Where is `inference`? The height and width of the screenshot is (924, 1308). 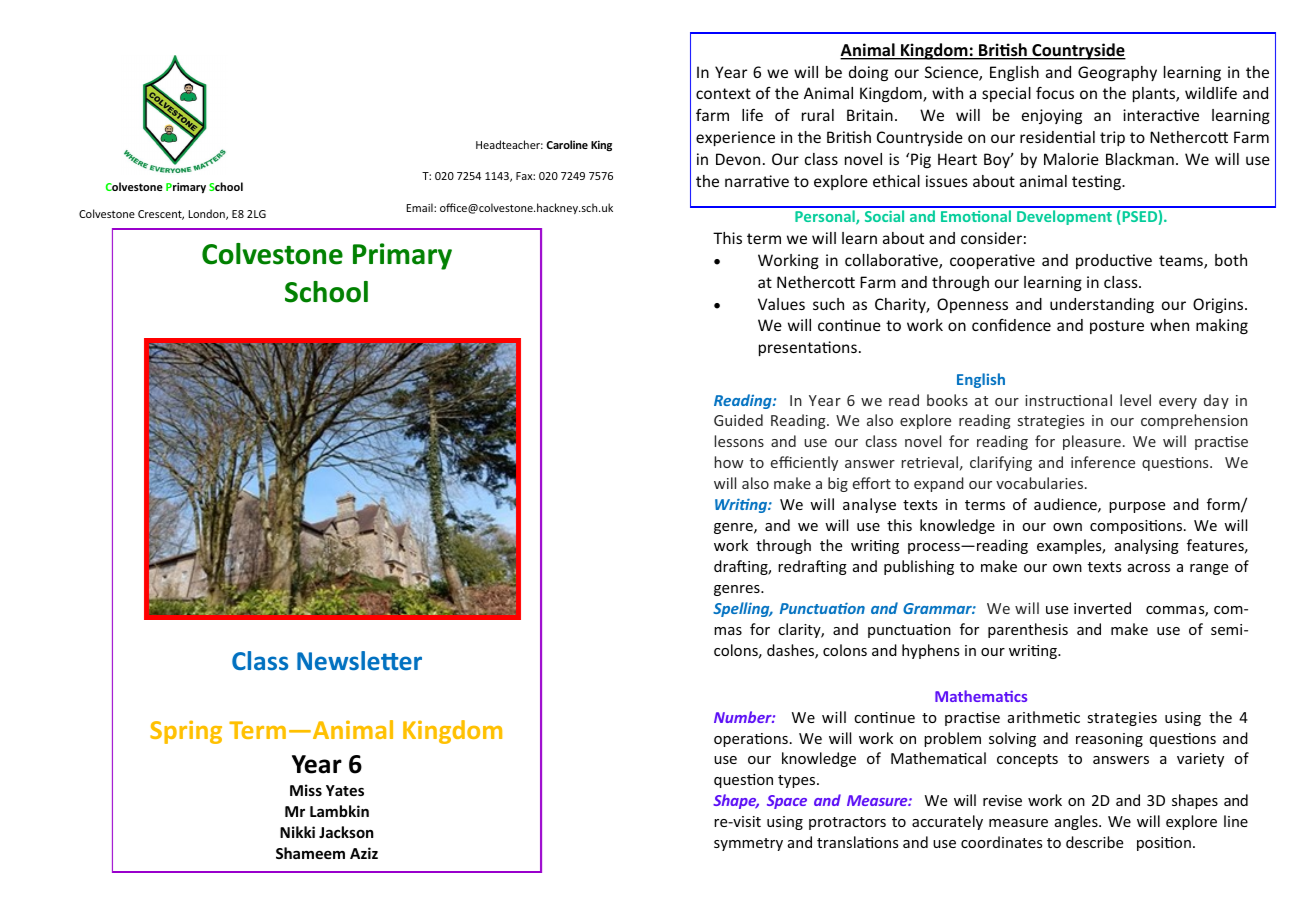
inference is located at coordinates (1103, 462).
